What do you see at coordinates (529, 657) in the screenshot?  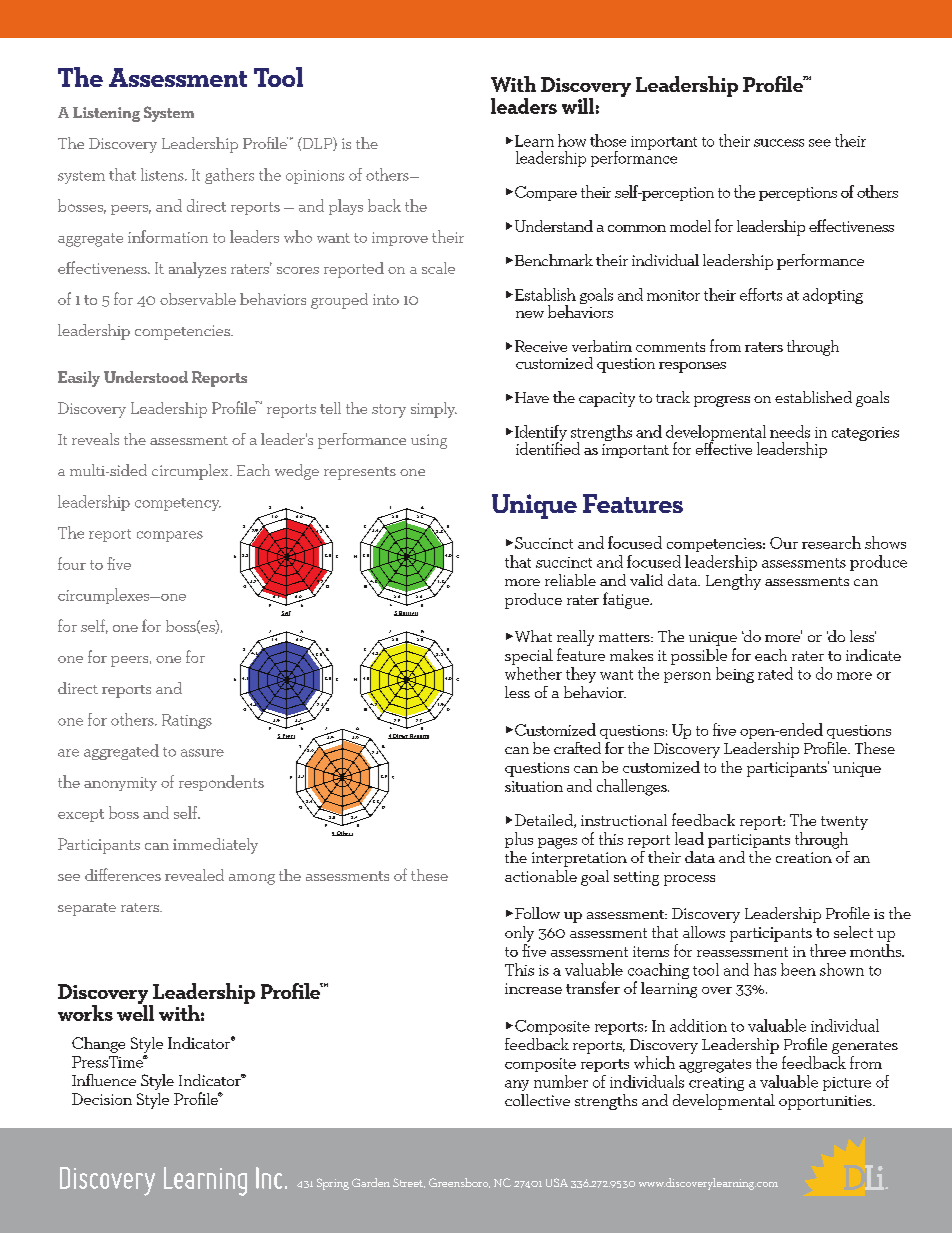 I see `special` at bounding box center [529, 657].
